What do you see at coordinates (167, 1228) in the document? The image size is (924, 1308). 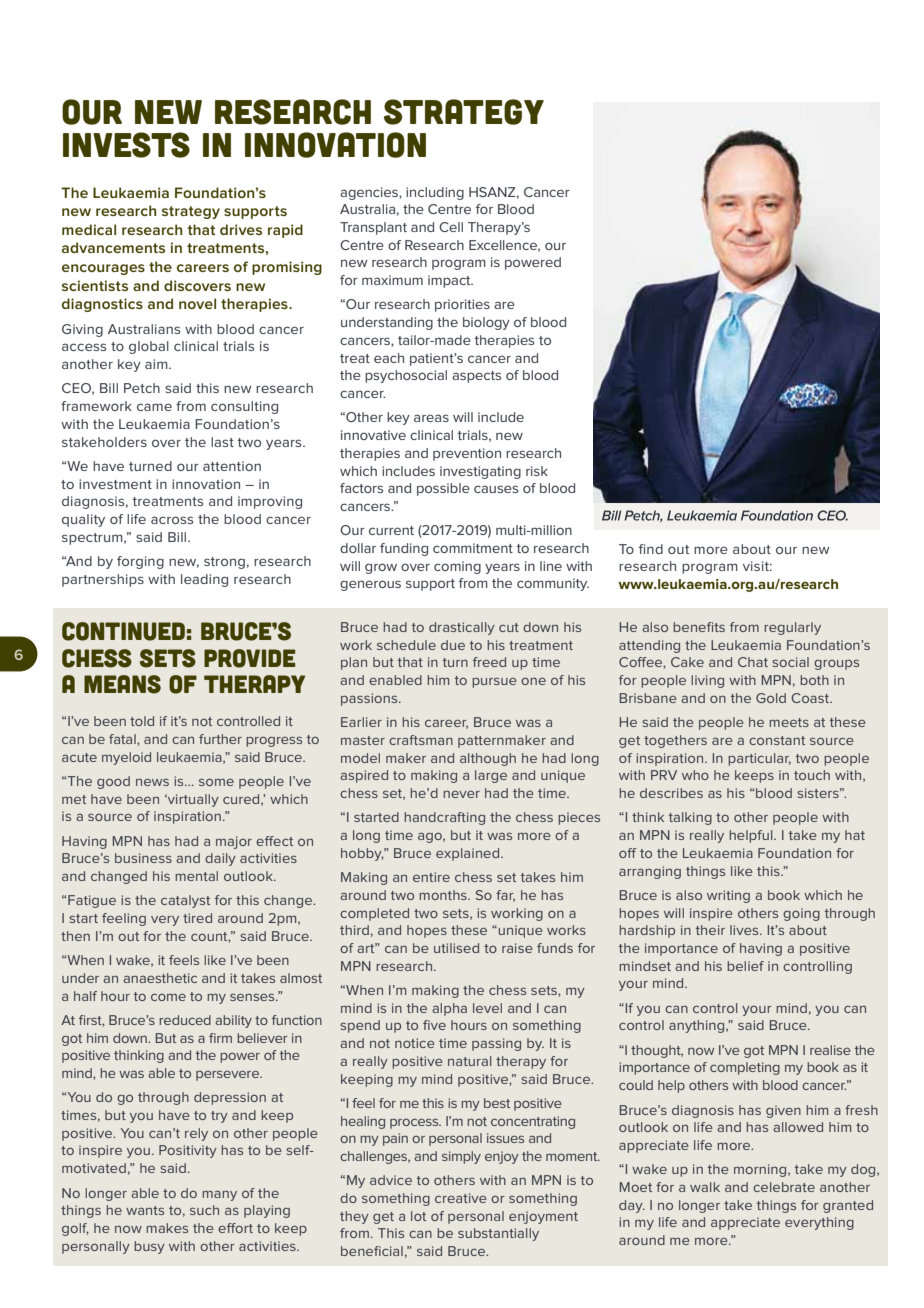 I see `makes` at bounding box center [167, 1228].
